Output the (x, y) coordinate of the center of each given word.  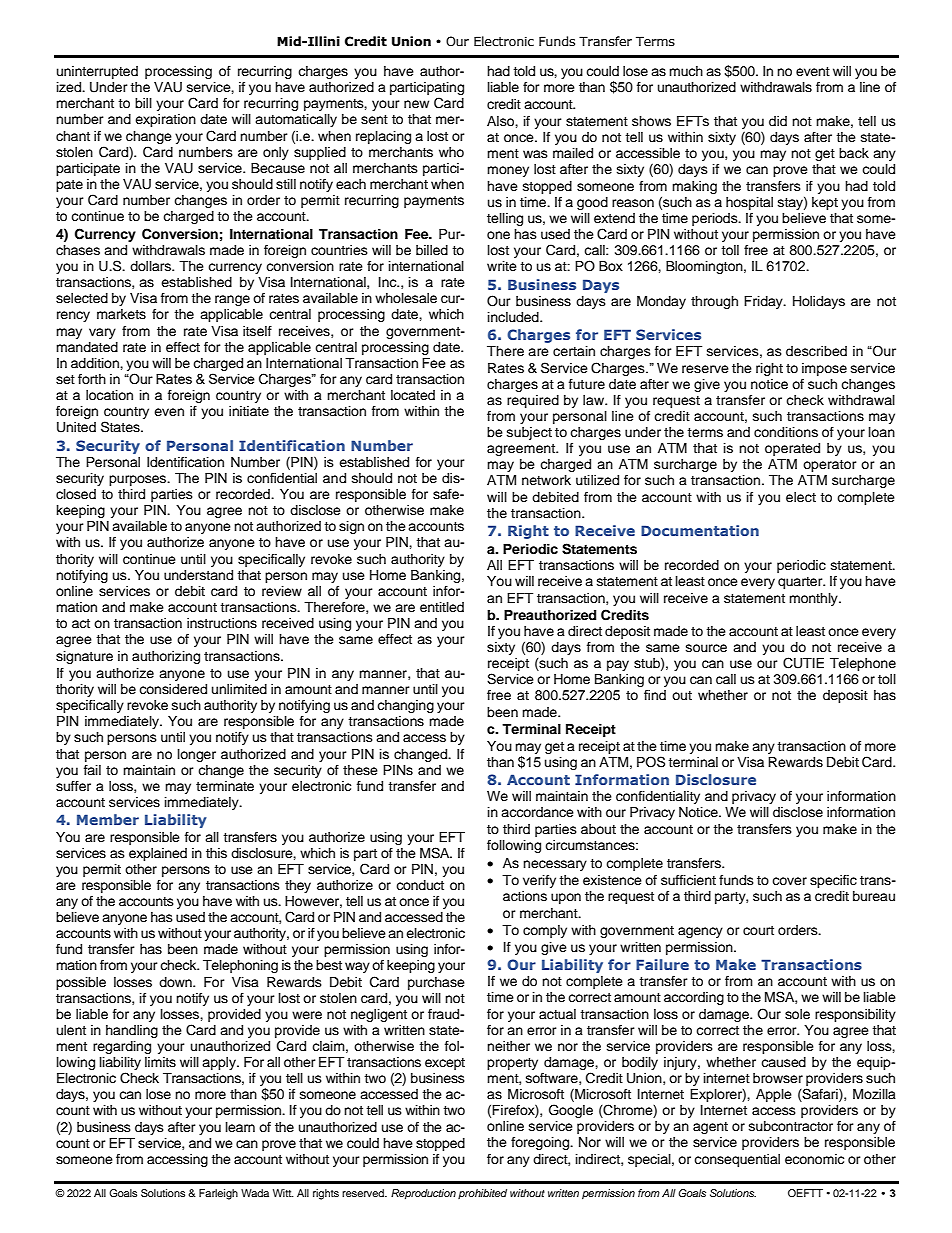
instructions (222, 623)
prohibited (482, 1194)
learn (240, 1127)
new (416, 104)
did (778, 121)
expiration (165, 120)
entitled (442, 607)
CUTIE (803, 663)
